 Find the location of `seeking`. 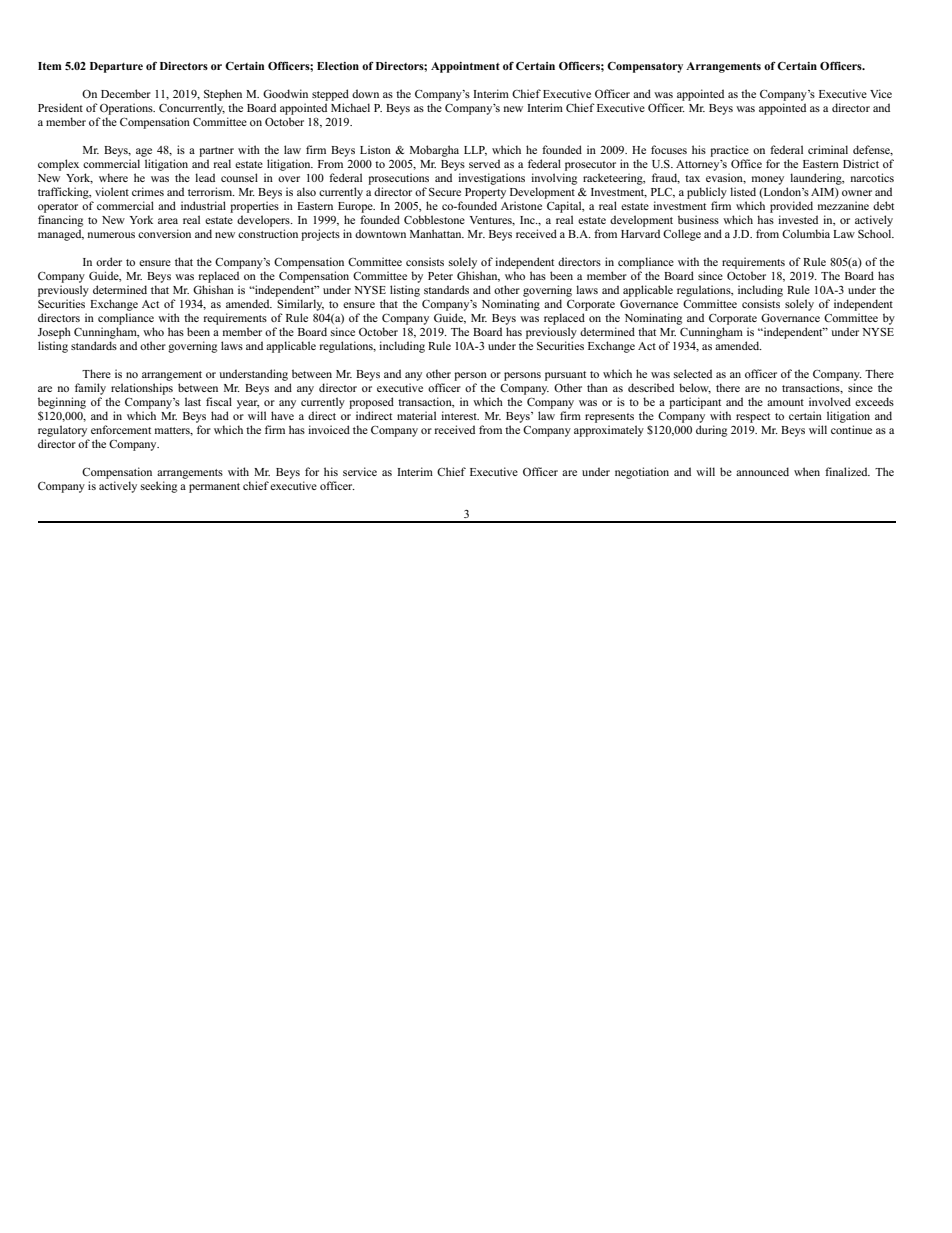

seeking is located at coordinates (159, 487).
